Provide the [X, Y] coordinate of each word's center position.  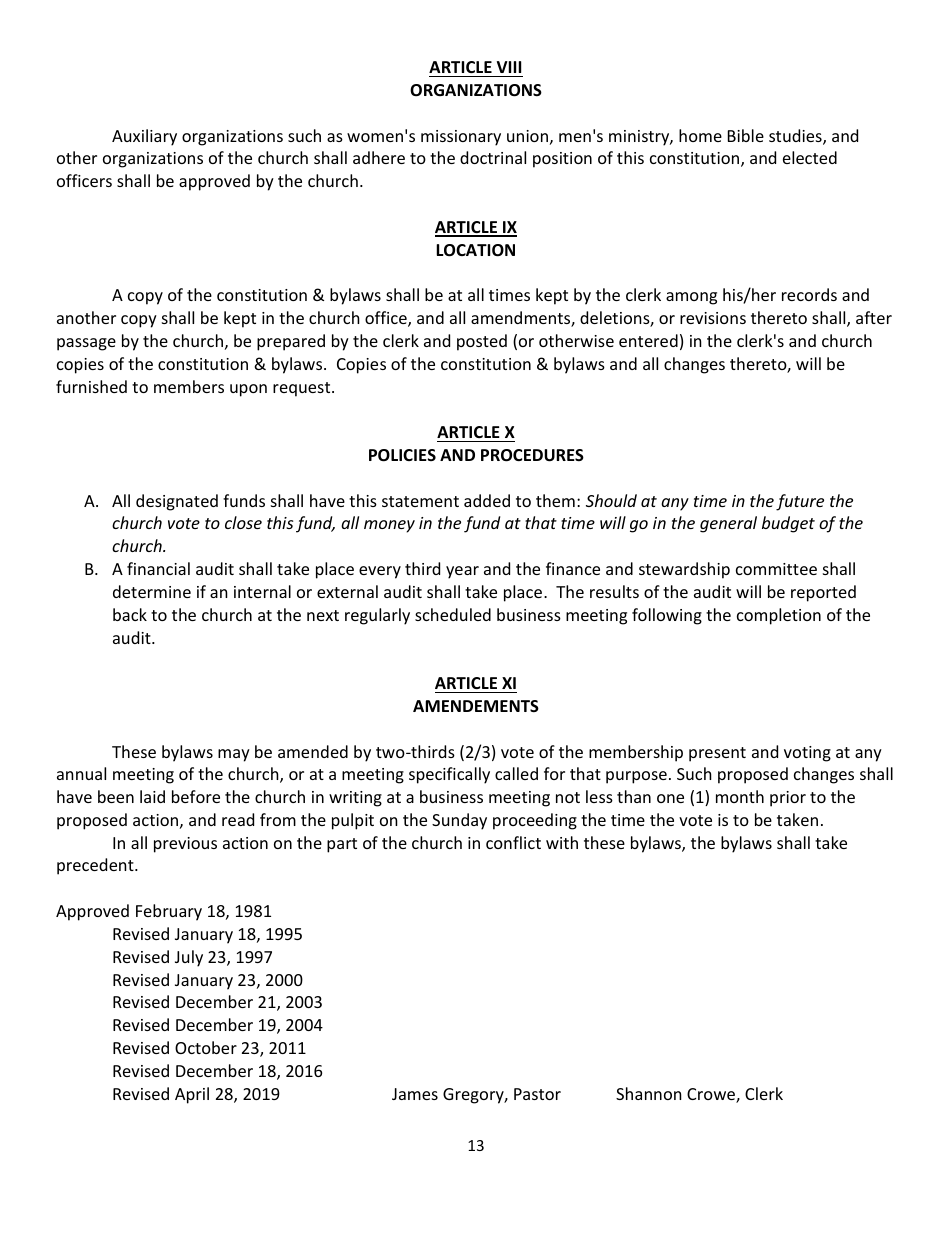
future [800, 502]
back [130, 614]
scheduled [453, 614]
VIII [509, 67]
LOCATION [475, 250]
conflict [513, 842]
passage [86, 344]
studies [796, 137]
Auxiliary [144, 137]
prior [788, 799]
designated [177, 502]
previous [185, 845]
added [487, 500]
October [206, 1047]
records [809, 294]
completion [779, 616]
